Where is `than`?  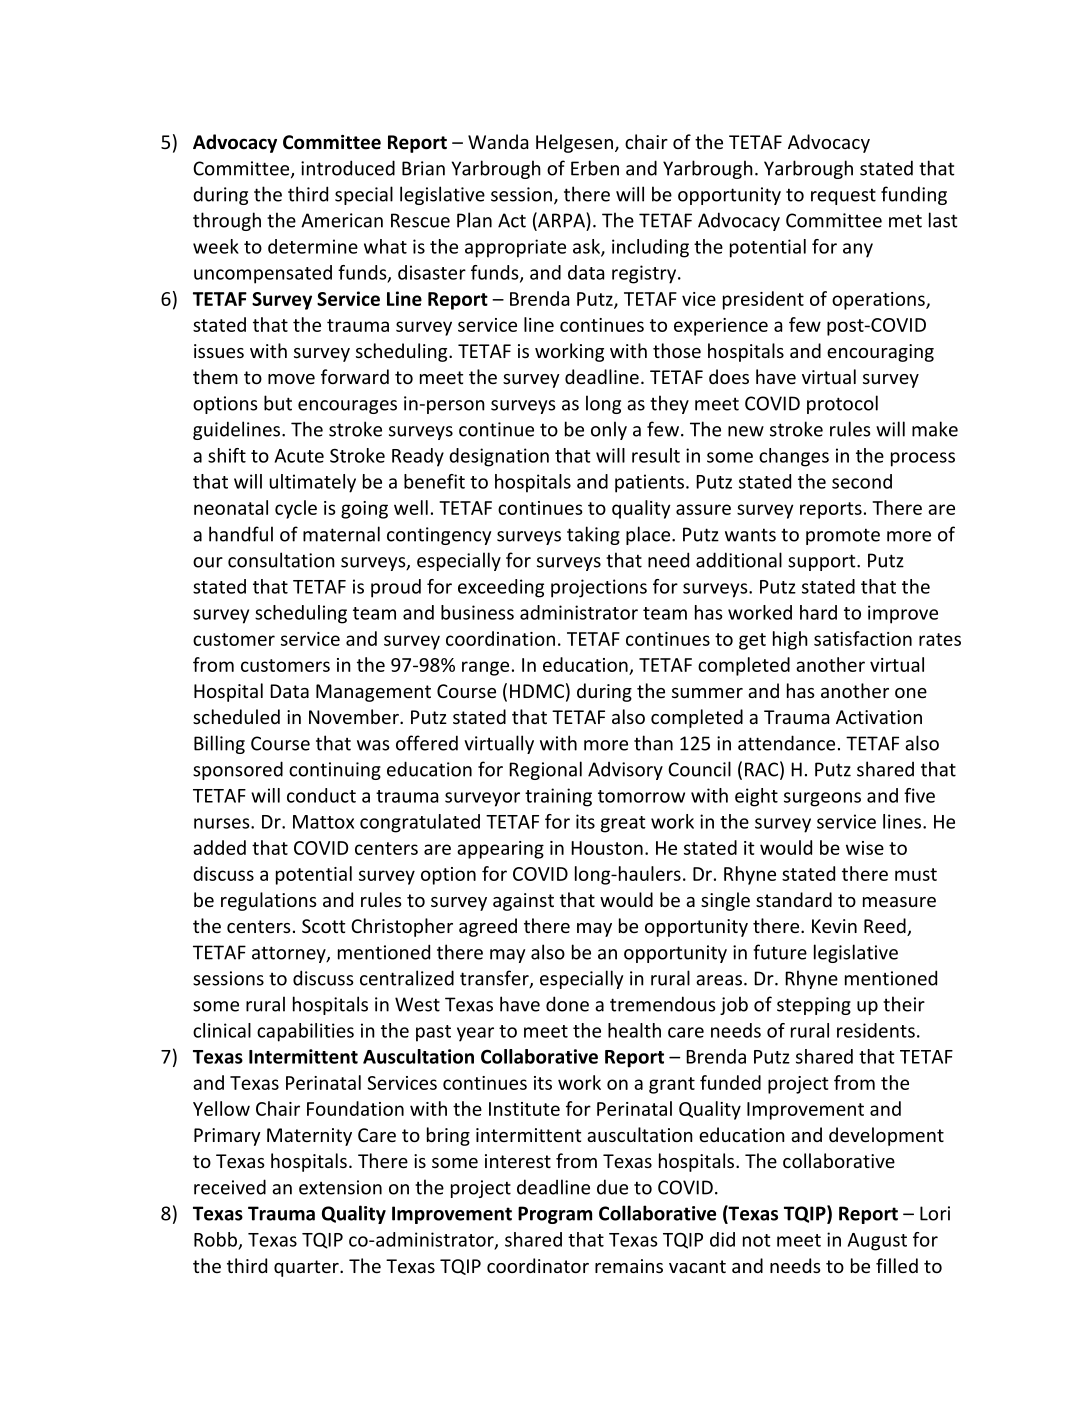 than is located at coordinates (653, 743).
